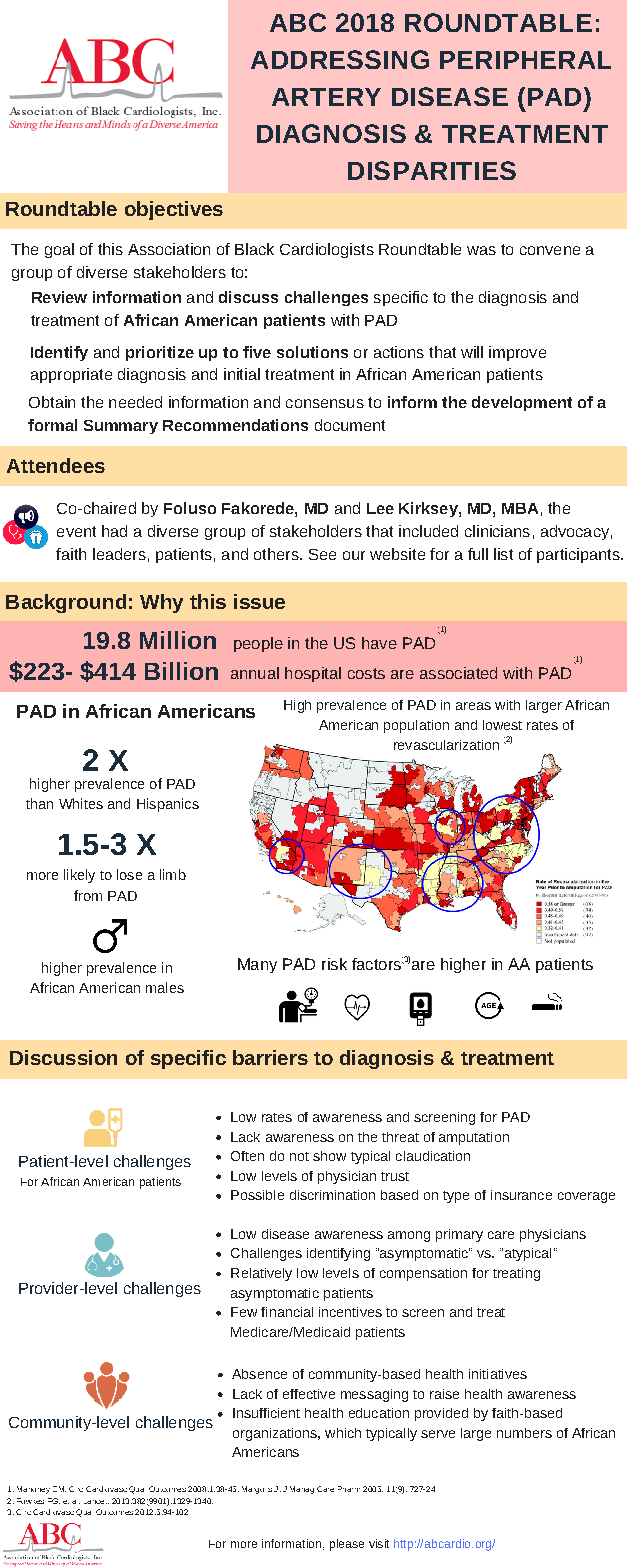 This image has width=627, height=1568. Describe the element at coordinates (96, 1502) in the image. I see `Lancet` at that location.
